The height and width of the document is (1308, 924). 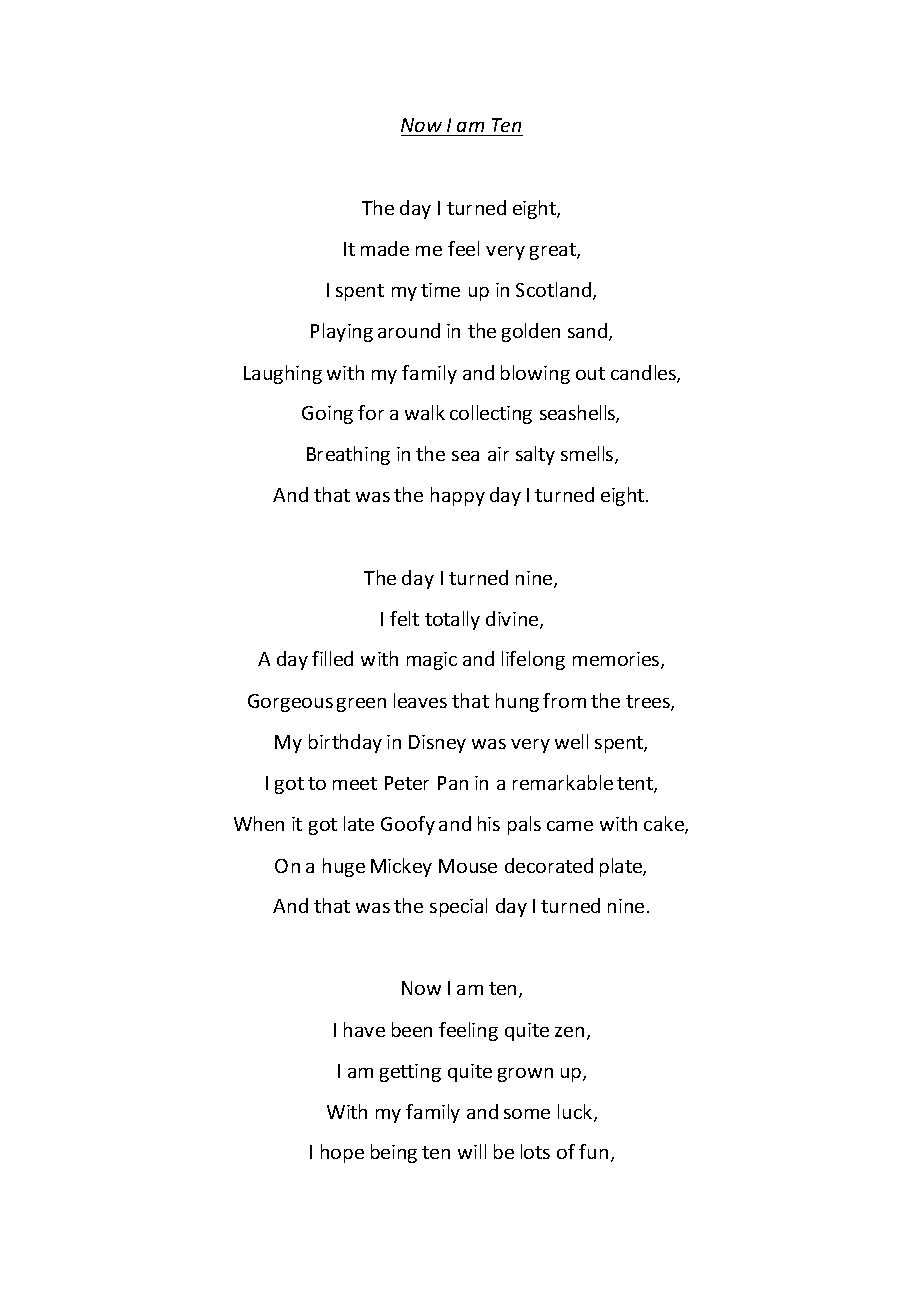 I want to click on huge, so click(x=344, y=867).
